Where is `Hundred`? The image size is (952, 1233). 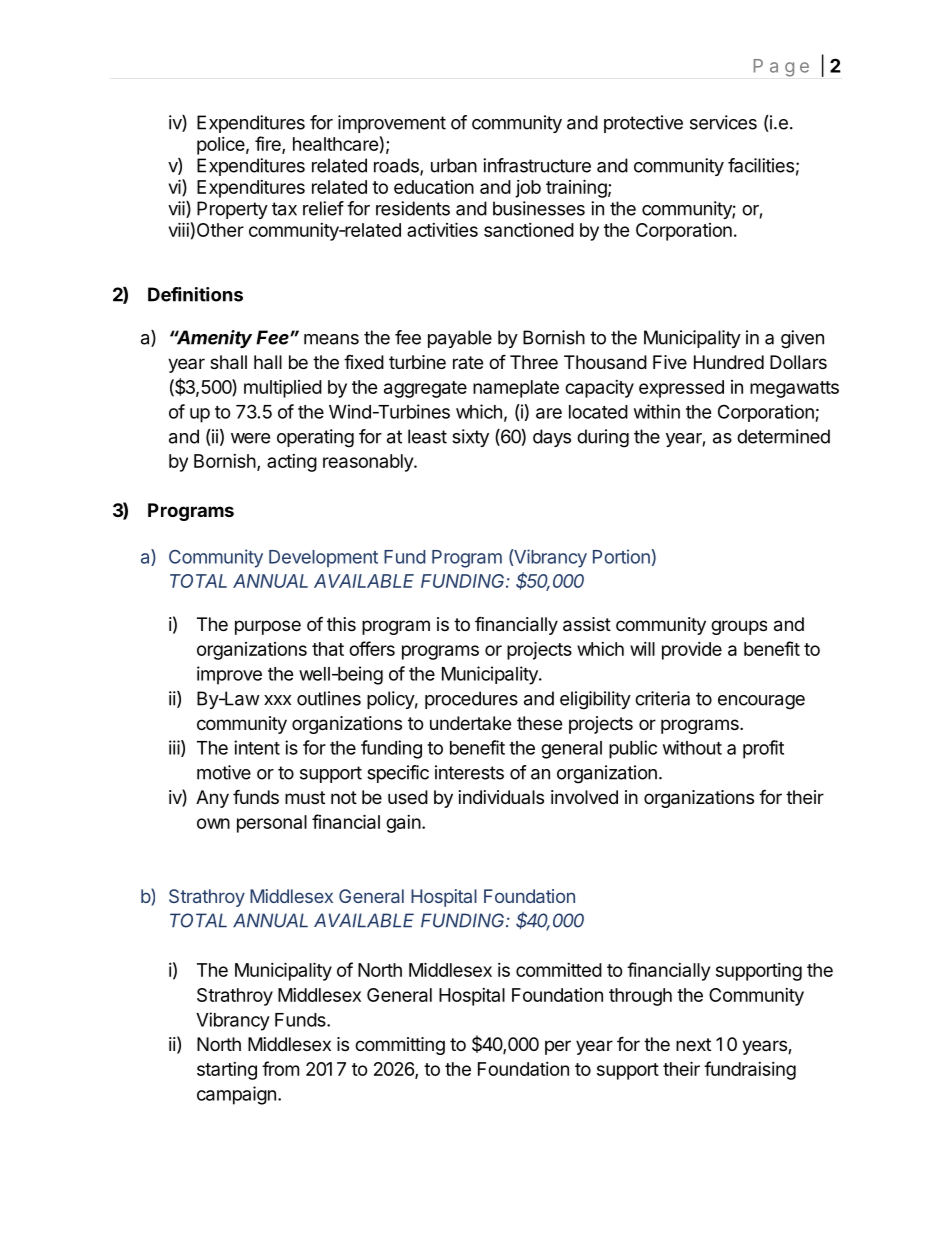
Hundred is located at coordinates (729, 362).
